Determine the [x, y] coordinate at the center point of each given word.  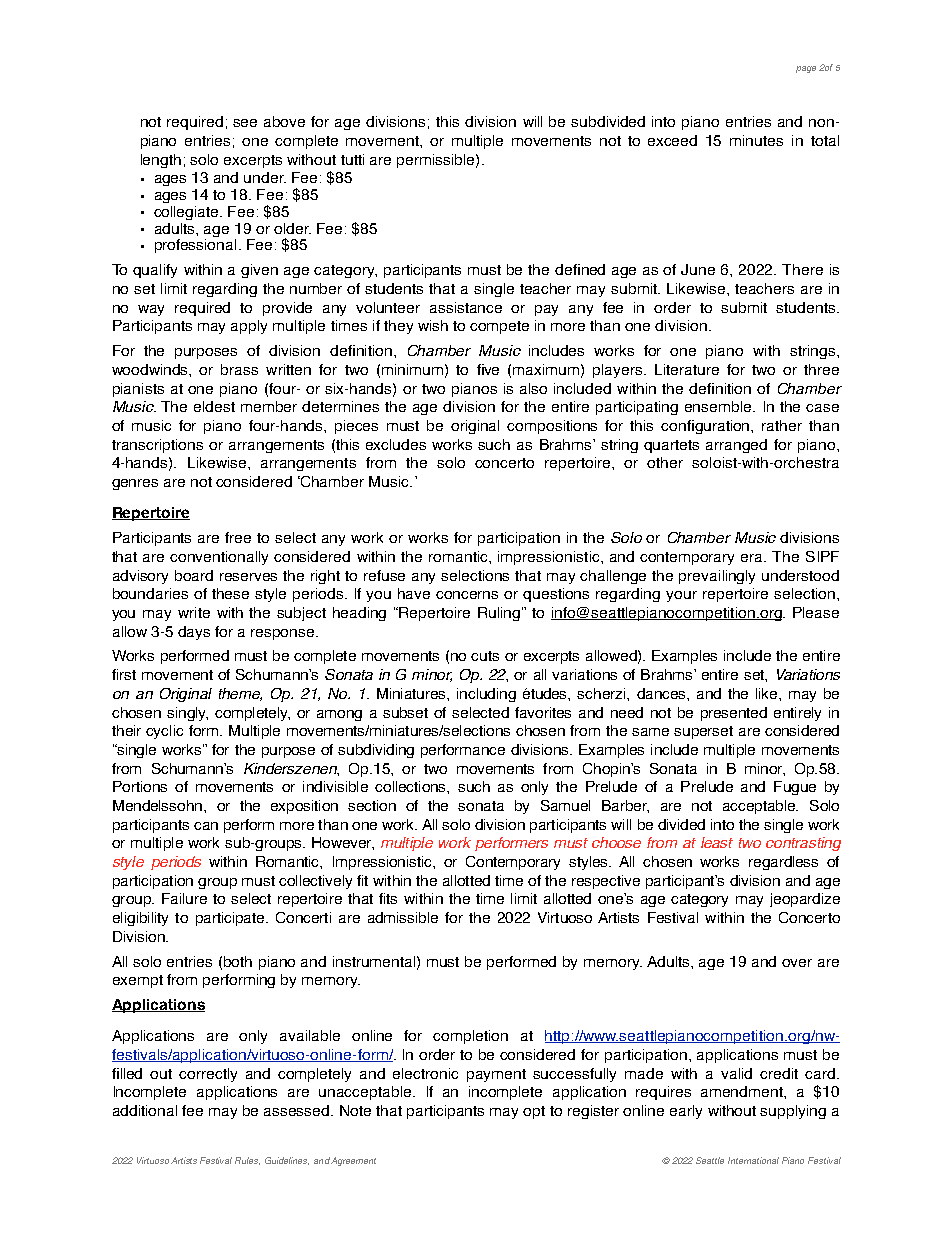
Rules [247, 1161]
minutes [756, 140]
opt [534, 1112]
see [245, 123]
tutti [352, 159]
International [753, 1160]
